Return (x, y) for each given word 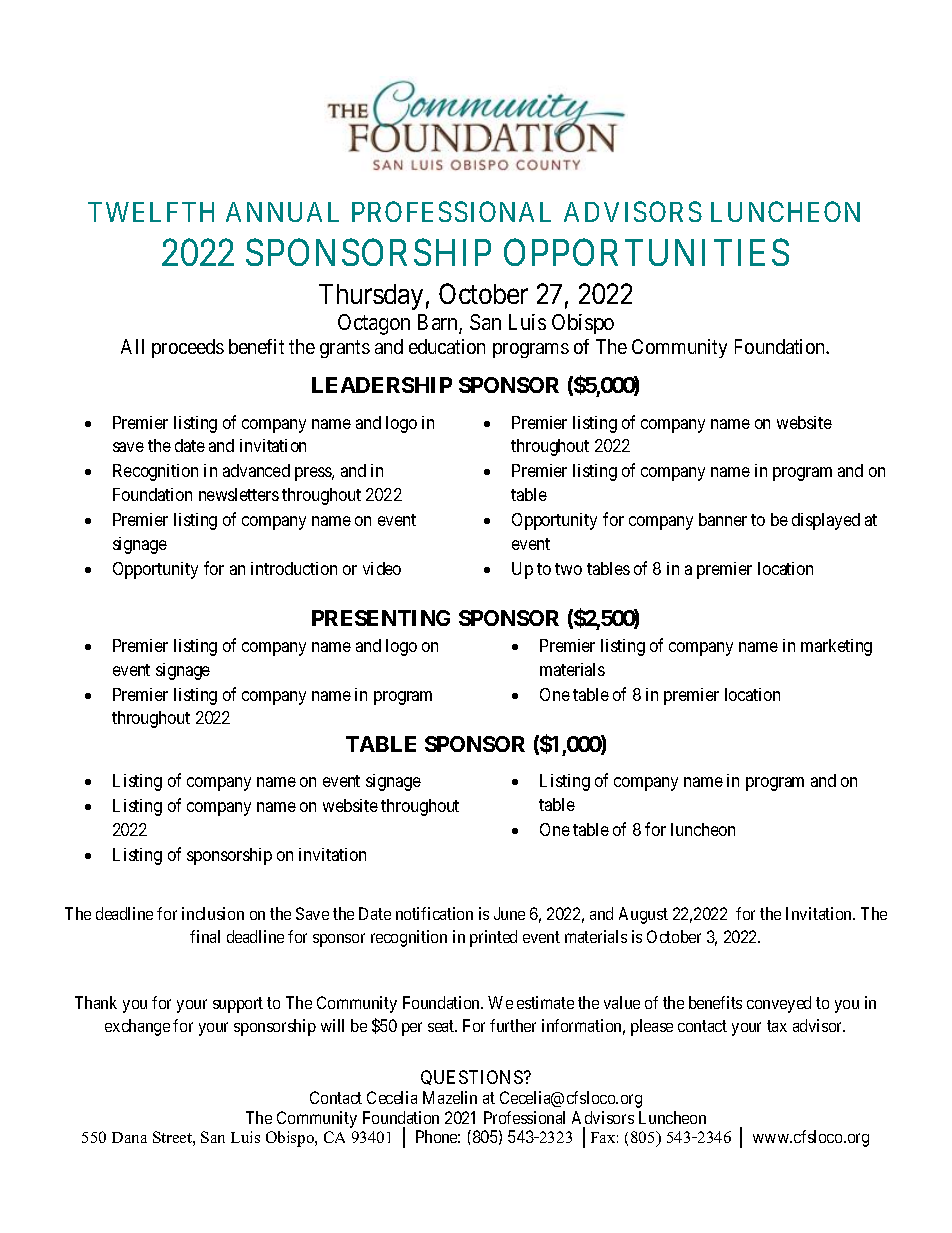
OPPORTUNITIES (646, 252)
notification (434, 913)
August (643, 915)
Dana (129, 1137)
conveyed (779, 1004)
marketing (836, 647)
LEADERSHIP (382, 385)
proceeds (188, 348)
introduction (294, 568)
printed (493, 938)
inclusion (213, 913)
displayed (826, 521)
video (382, 568)
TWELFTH (151, 212)
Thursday (371, 297)
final (205, 936)
